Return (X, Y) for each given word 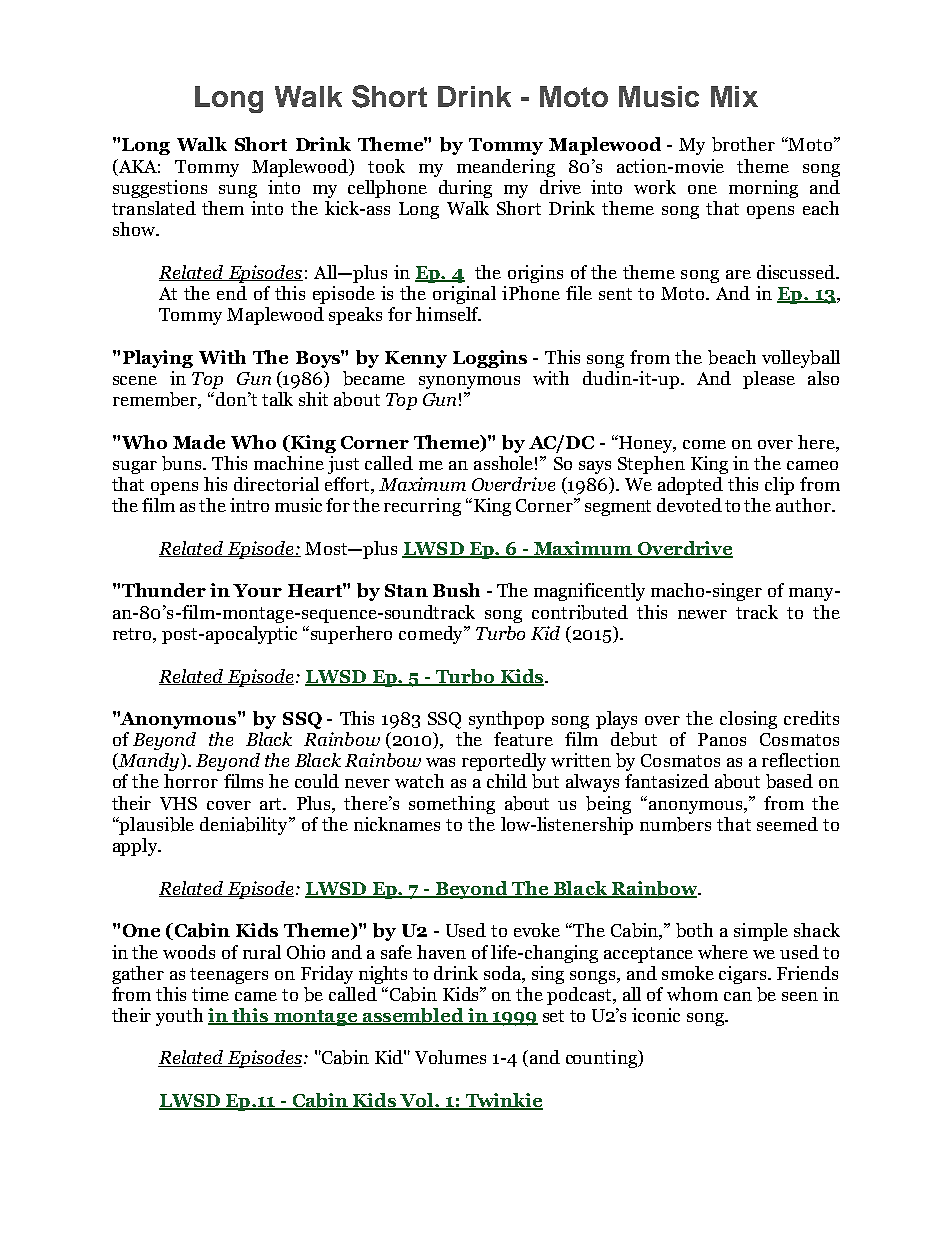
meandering (506, 168)
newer (702, 614)
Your (257, 590)
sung (238, 191)
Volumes (450, 1057)
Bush (456, 590)
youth (179, 1017)
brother (743, 144)
